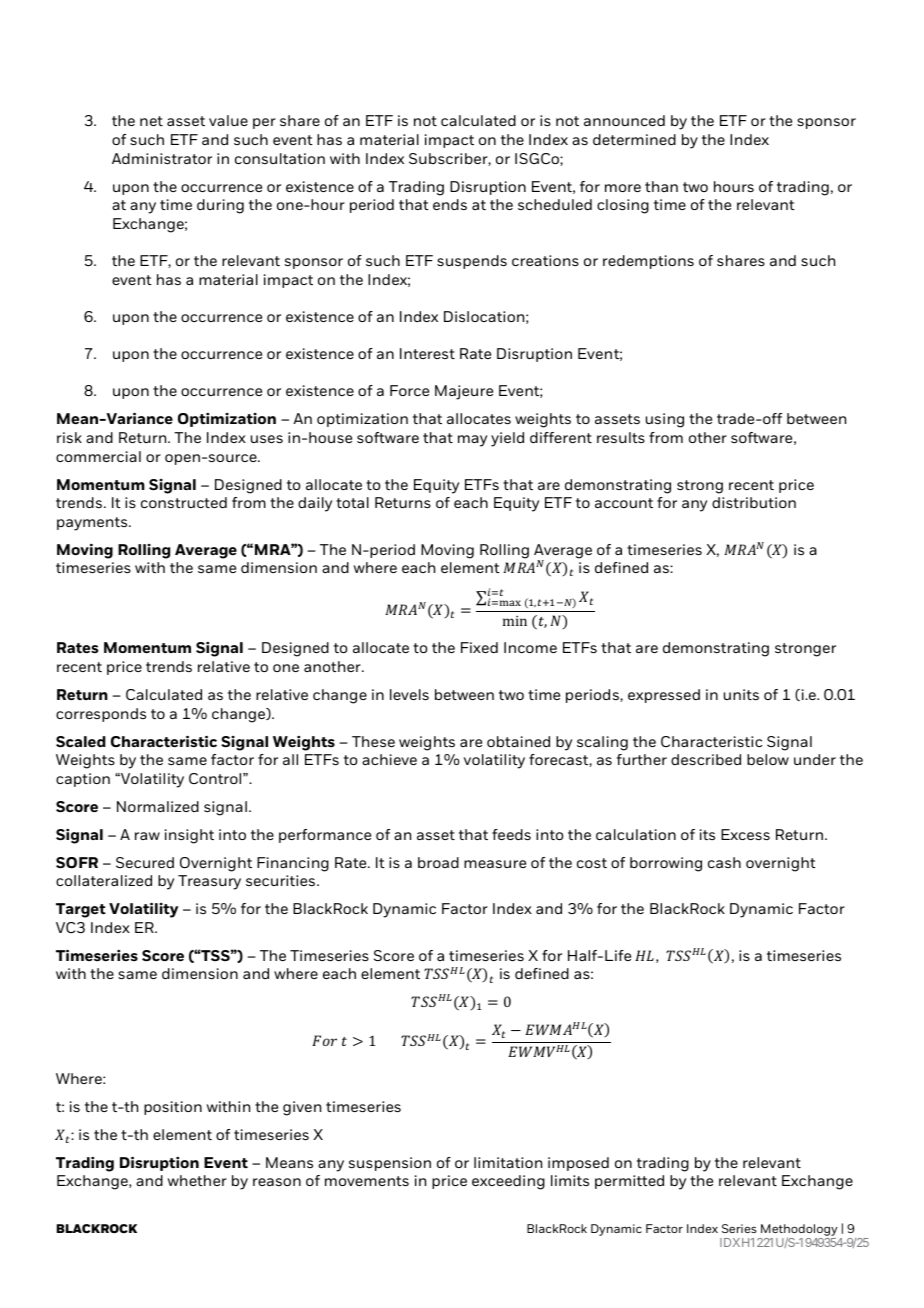 The width and height of the screenshot is (924, 1308). I want to click on Administrator, so click(162, 158).
